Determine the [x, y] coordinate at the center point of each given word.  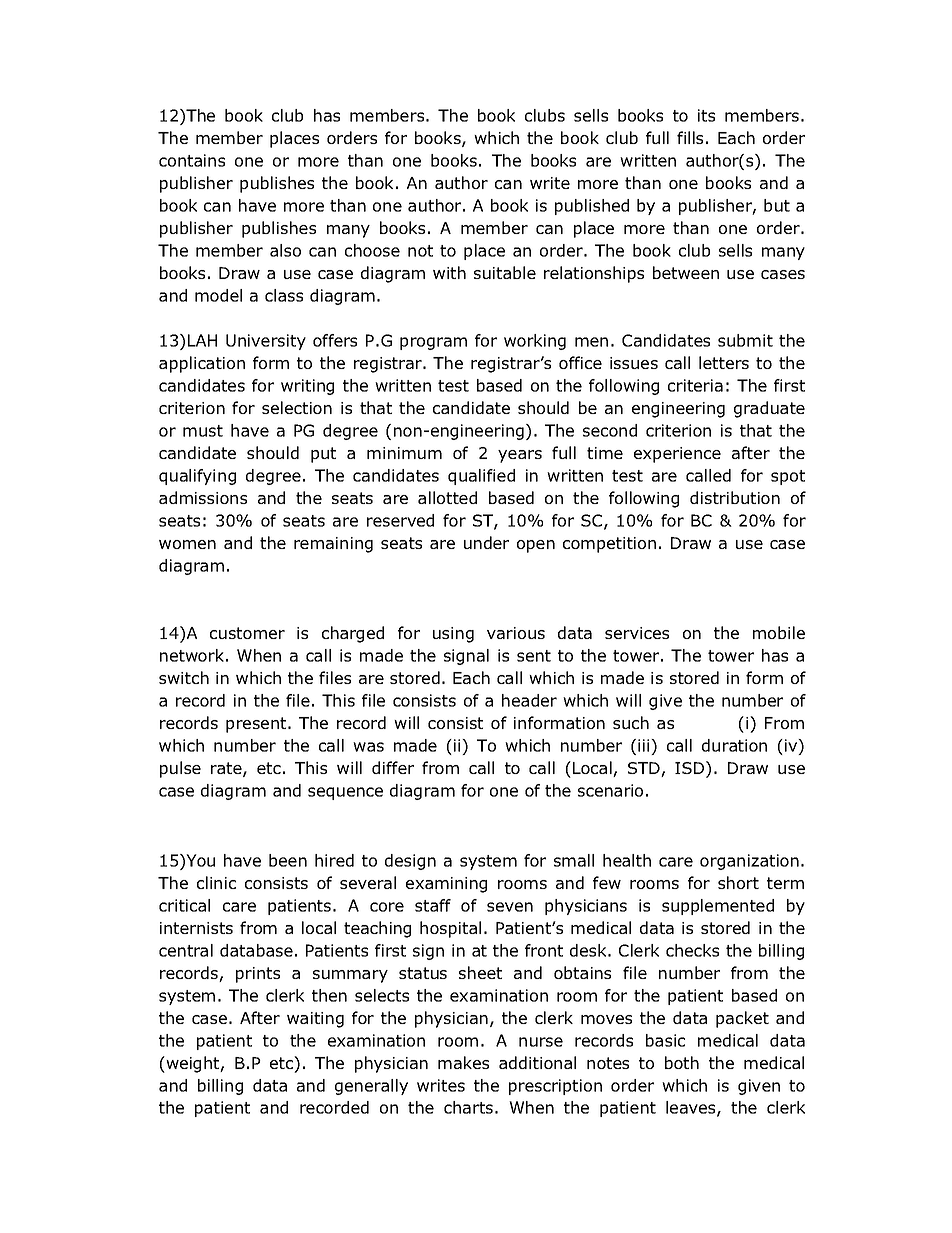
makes [463, 1062]
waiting [315, 1020]
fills [690, 137]
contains [192, 160]
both [682, 1062]
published [592, 207]
